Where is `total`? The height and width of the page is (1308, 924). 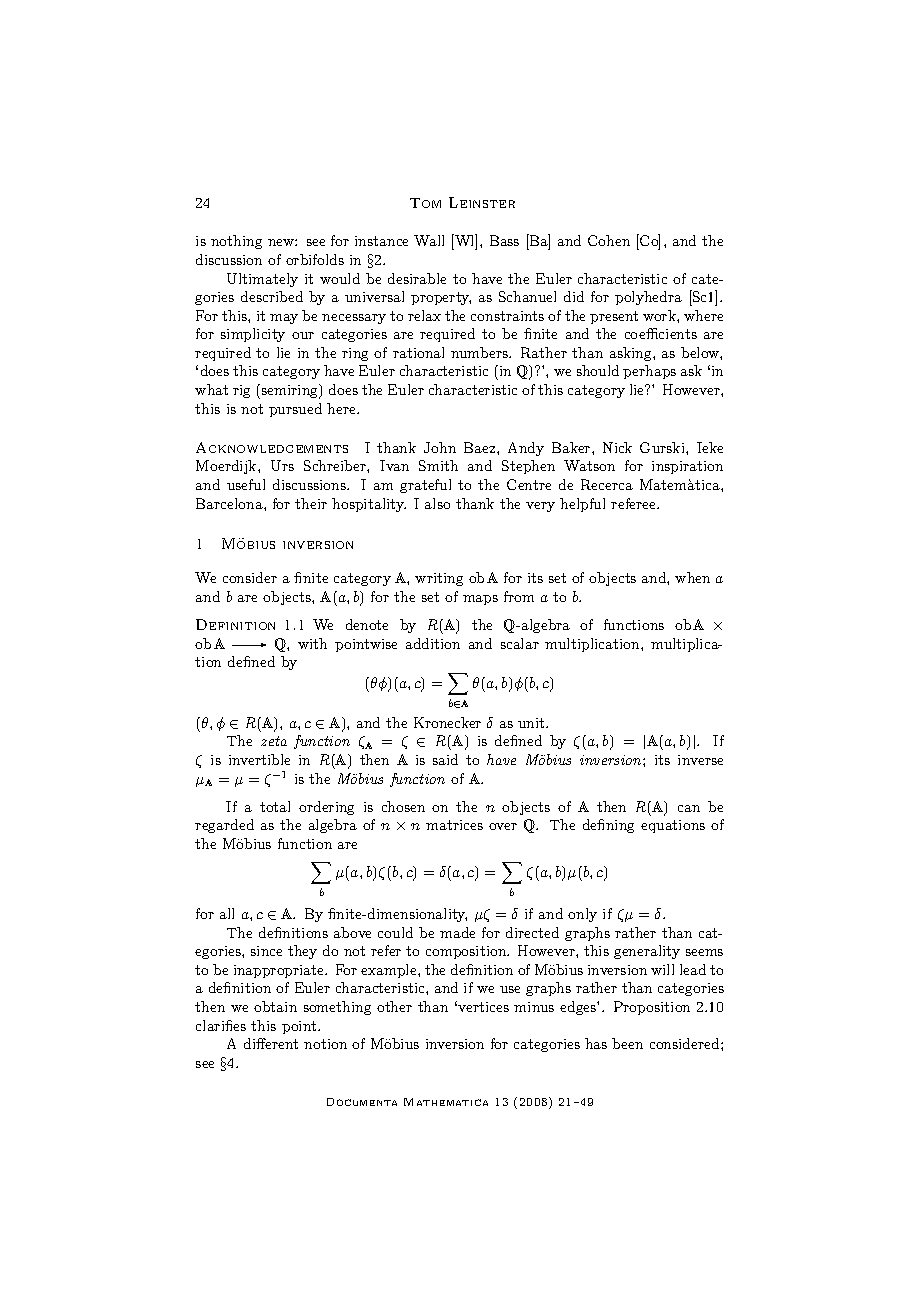 total is located at coordinates (275, 806).
